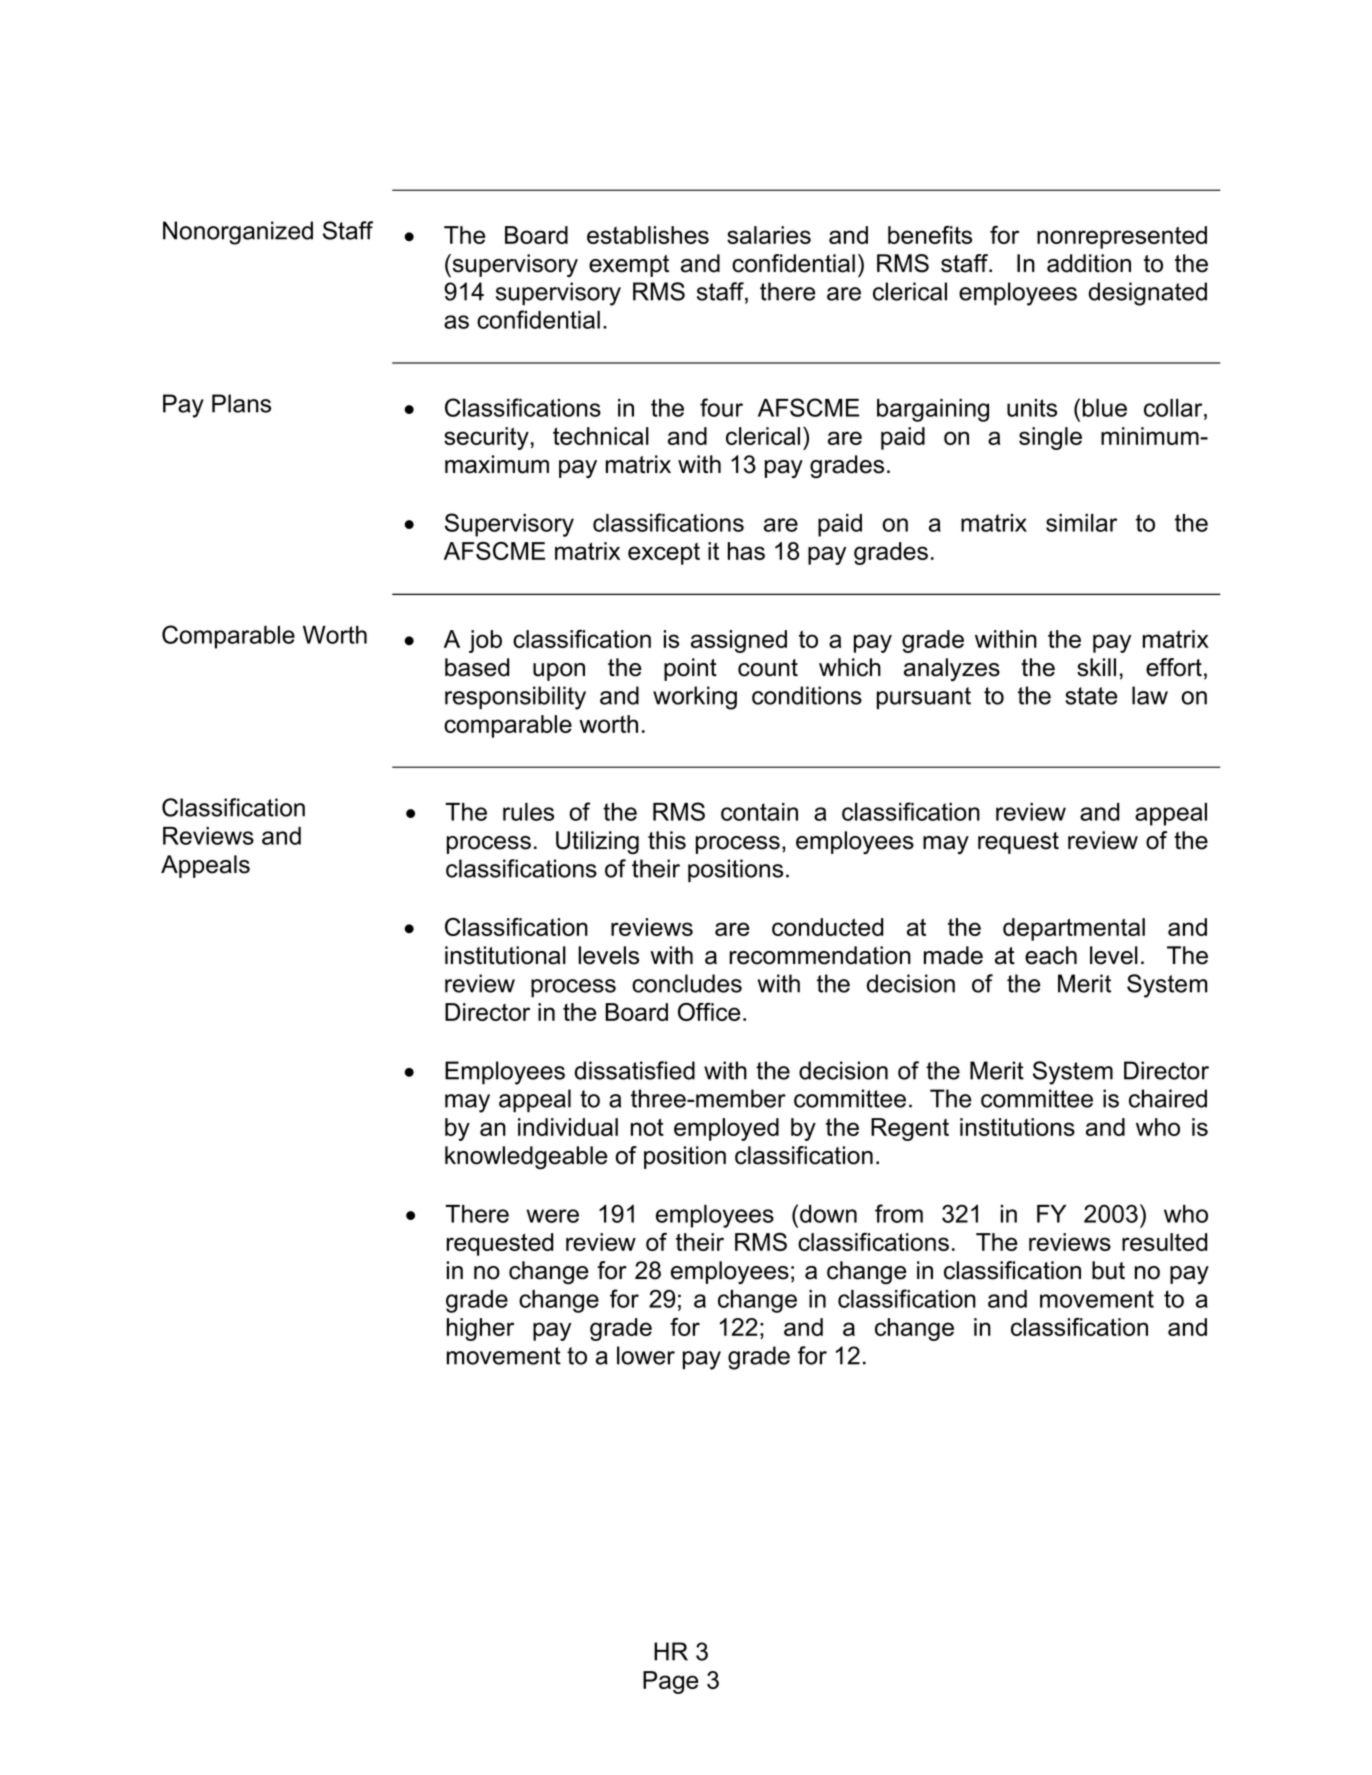 This screenshot has width=1372, height=1775. What do you see at coordinates (485, 641) in the screenshot?
I see `job` at bounding box center [485, 641].
